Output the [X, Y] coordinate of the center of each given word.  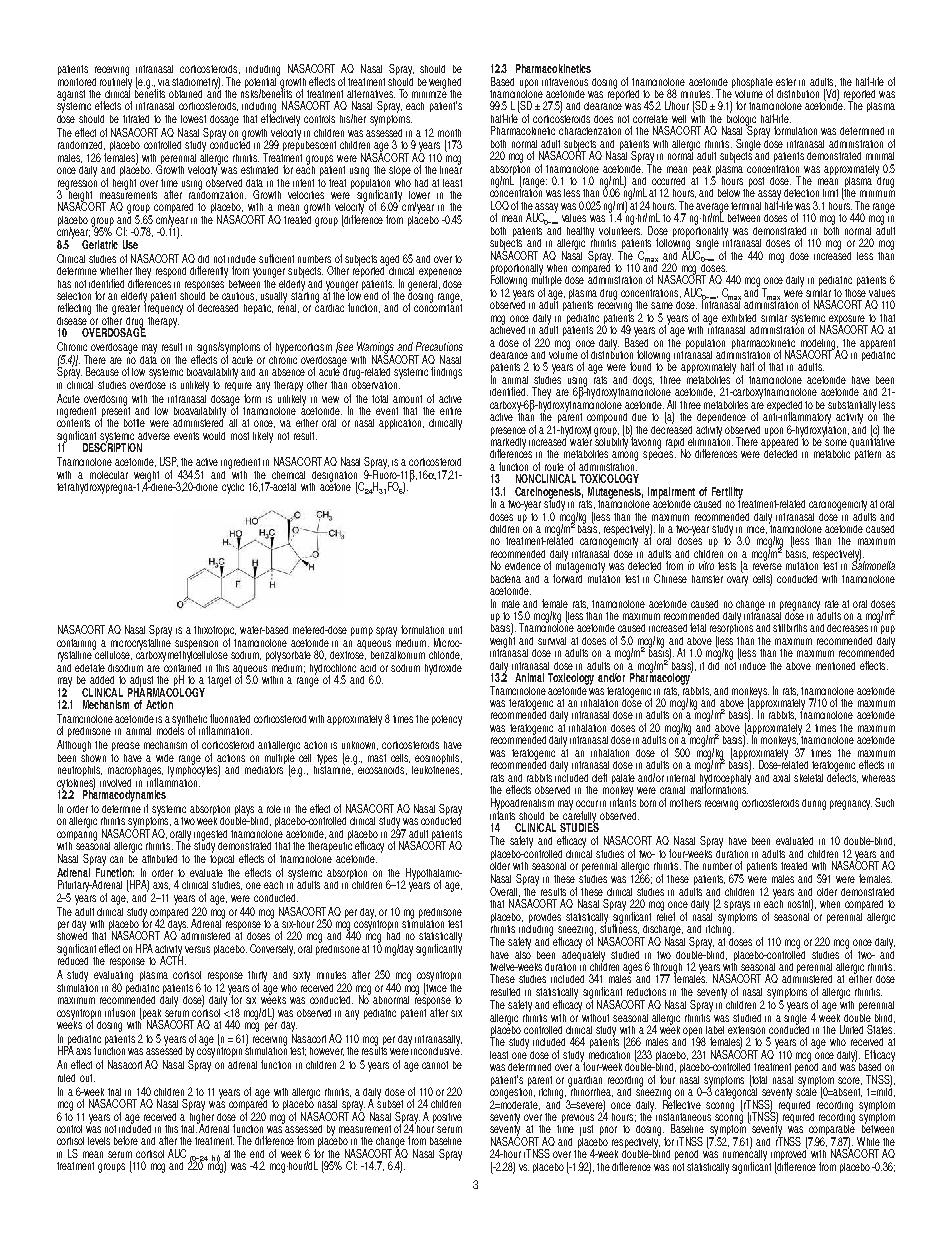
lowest [193, 119]
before [126, 1140]
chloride [445, 655]
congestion [512, 1093]
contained [182, 666]
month [449, 133]
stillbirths [790, 628]
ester [786, 82]
